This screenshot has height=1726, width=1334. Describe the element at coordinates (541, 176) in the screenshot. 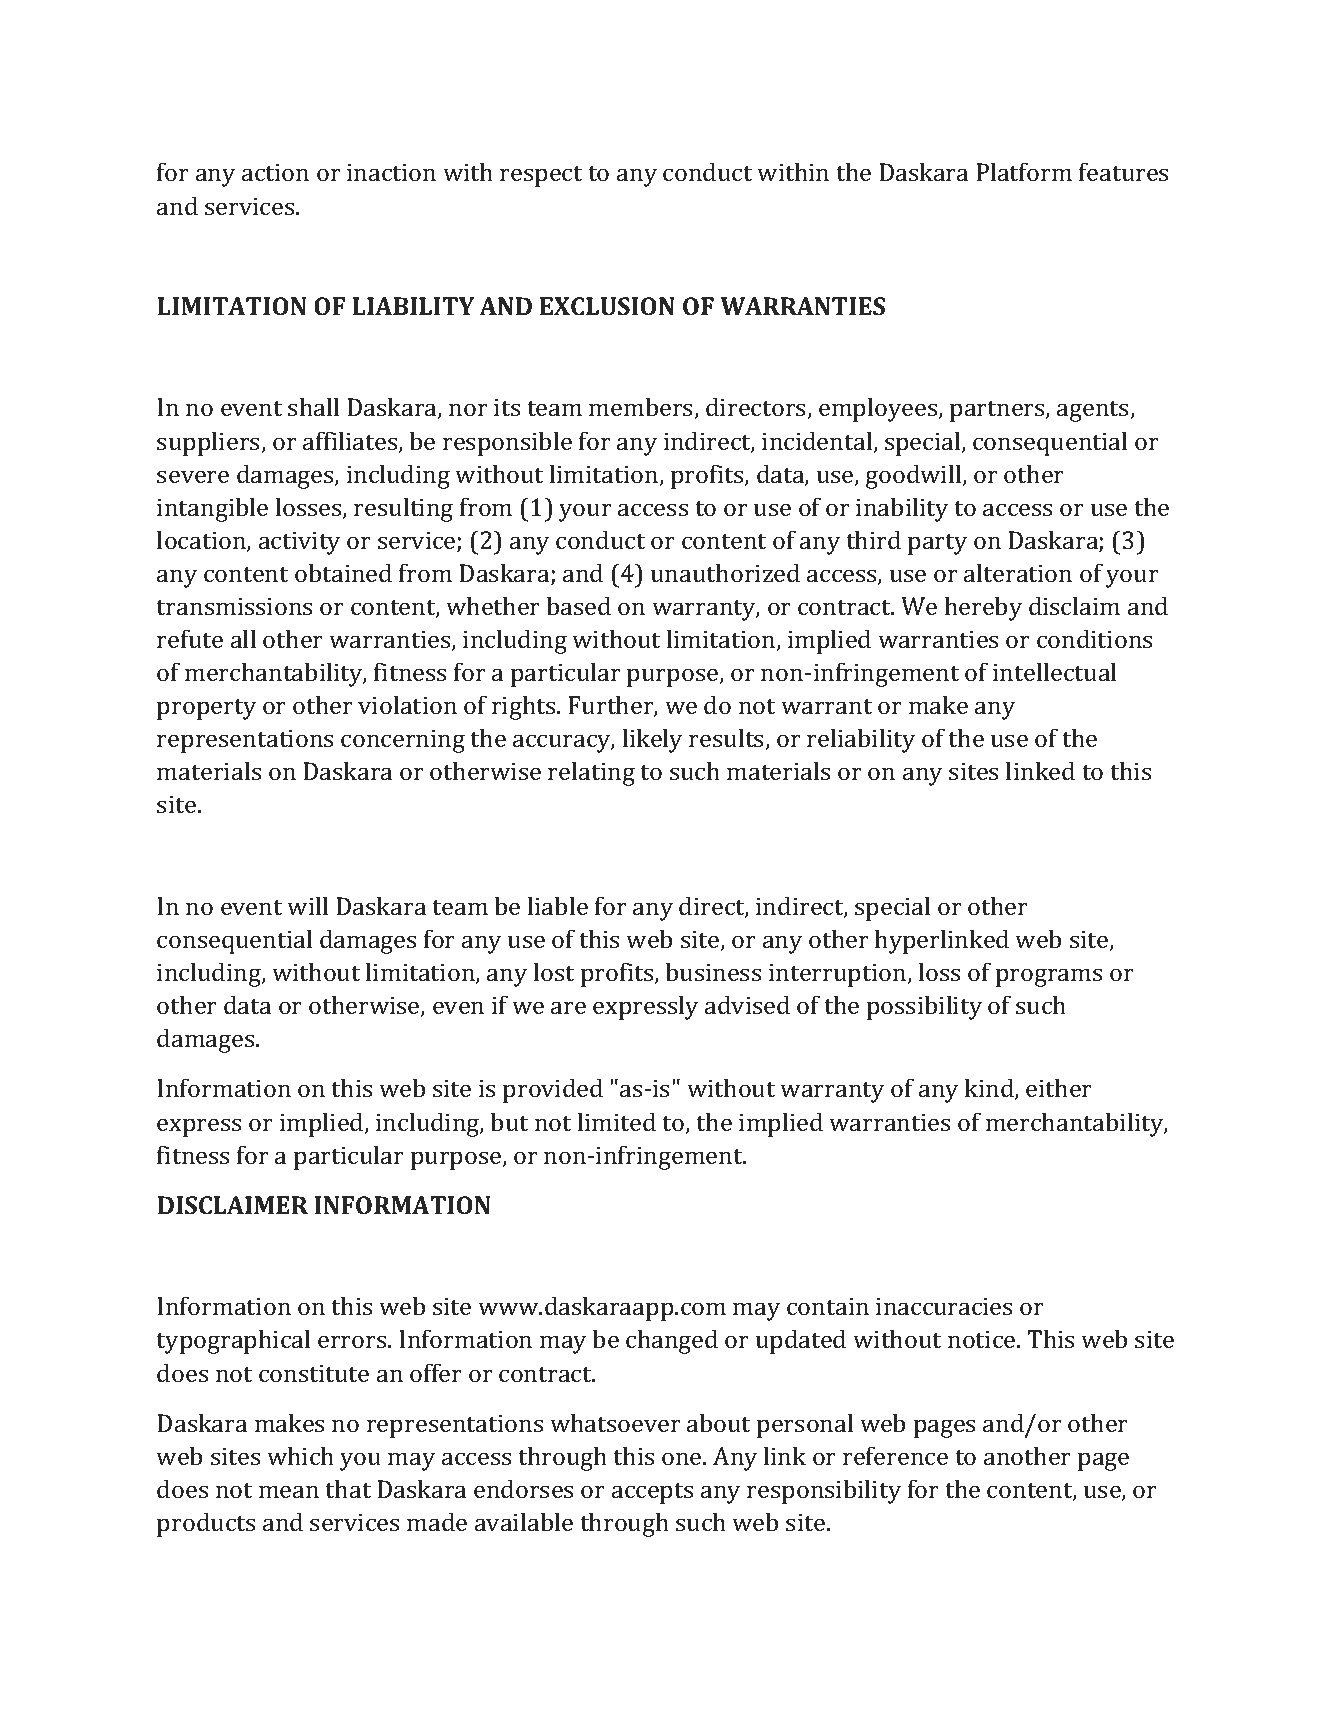

I see `respect` at that location.
